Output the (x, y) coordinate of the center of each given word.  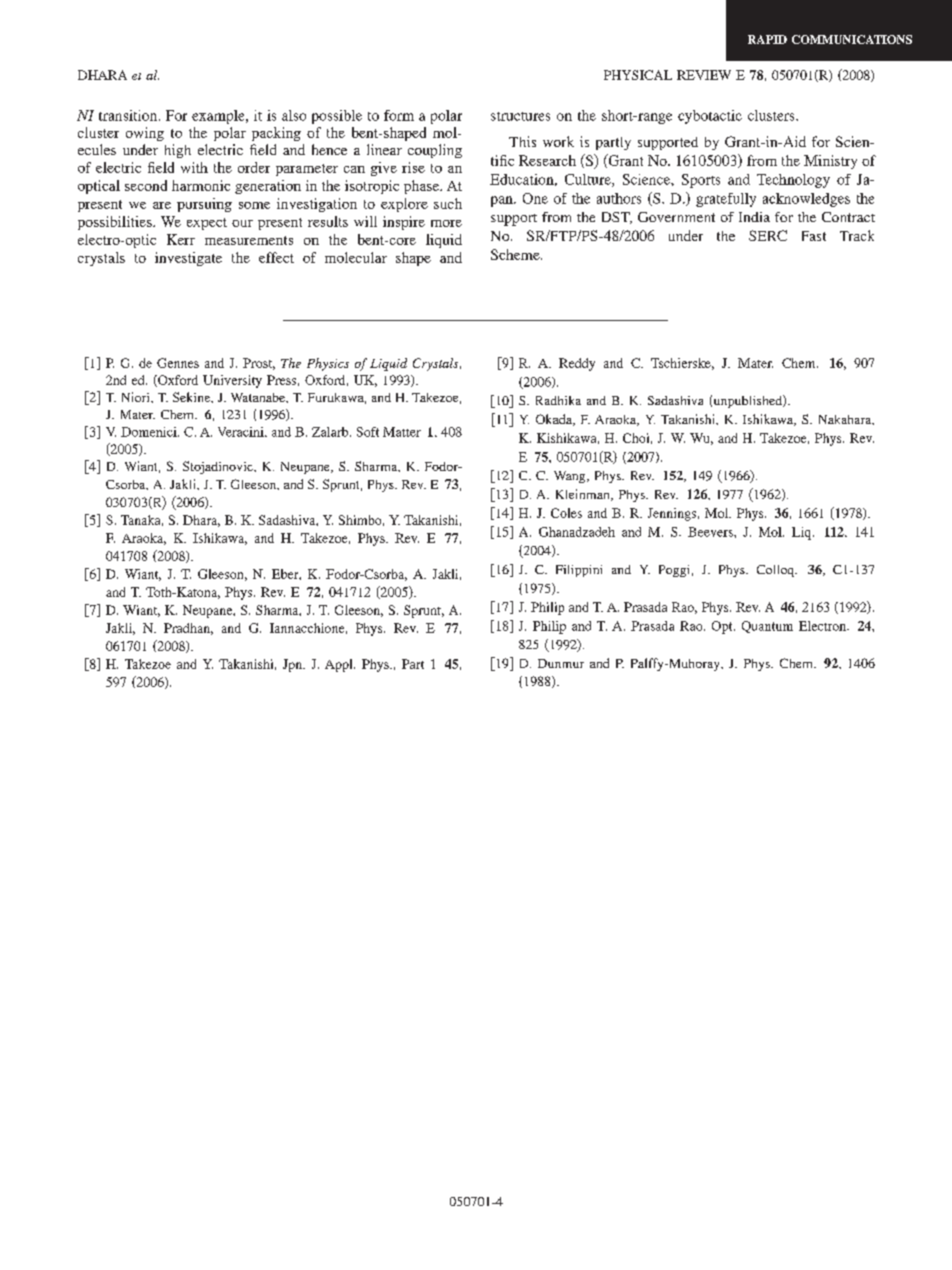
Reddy (577, 364)
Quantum (767, 627)
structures (520, 116)
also (294, 115)
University (232, 381)
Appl (340, 665)
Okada (555, 420)
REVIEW (704, 75)
